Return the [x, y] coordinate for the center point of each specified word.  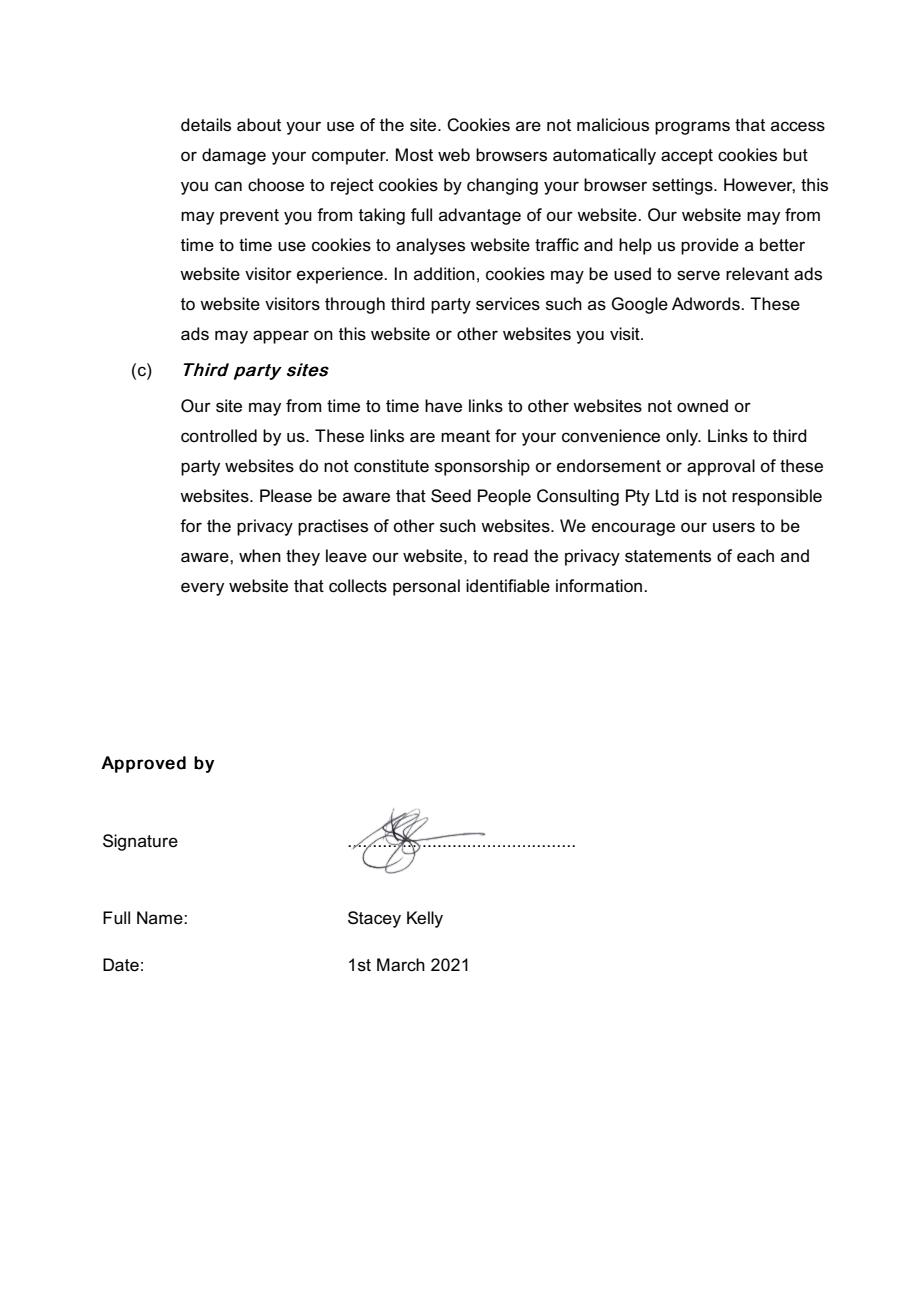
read [511, 556]
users [734, 527]
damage [234, 156]
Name [161, 918]
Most [414, 155]
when [260, 556]
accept [687, 157]
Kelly [425, 919]
